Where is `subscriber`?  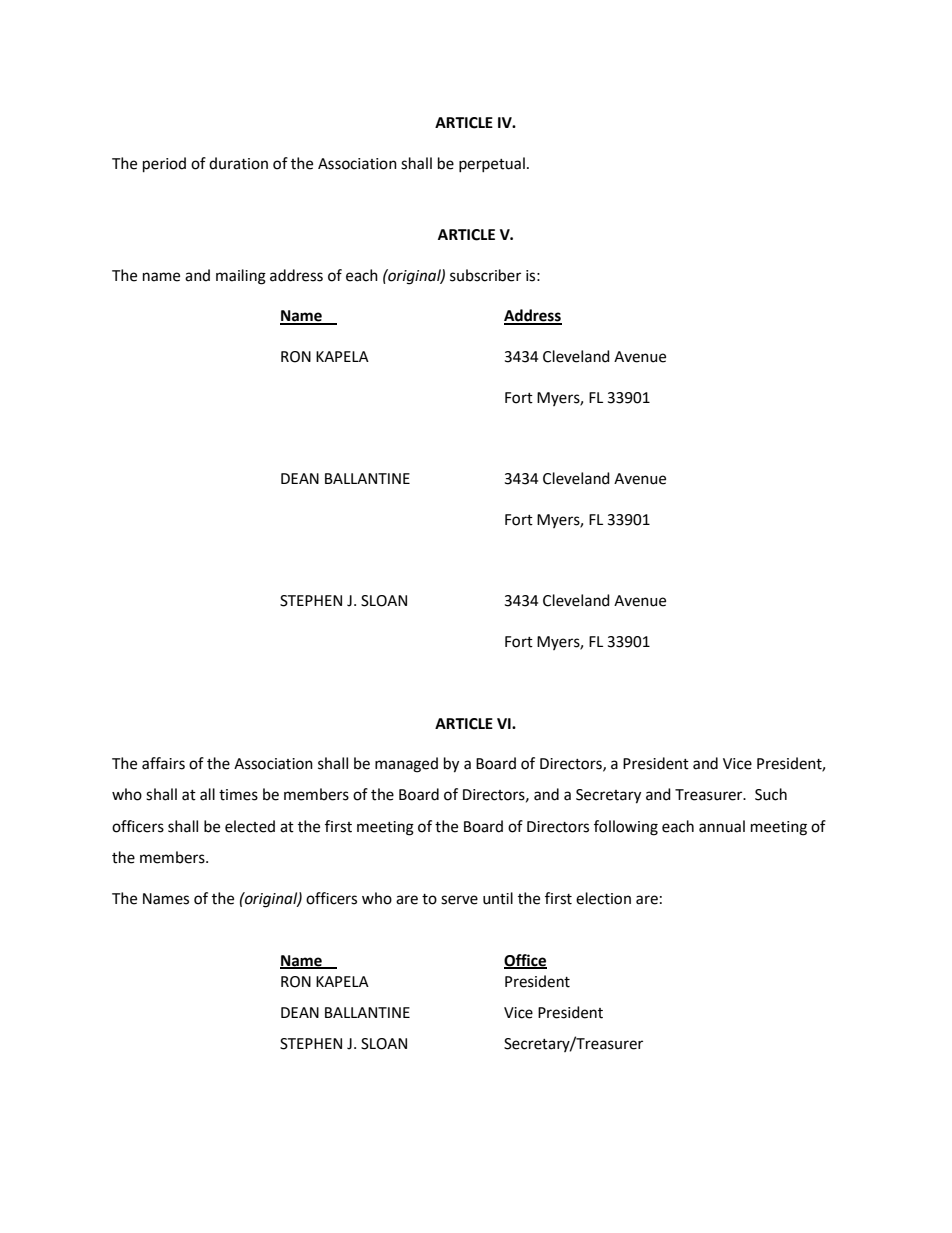 subscriber is located at coordinates (485, 275).
